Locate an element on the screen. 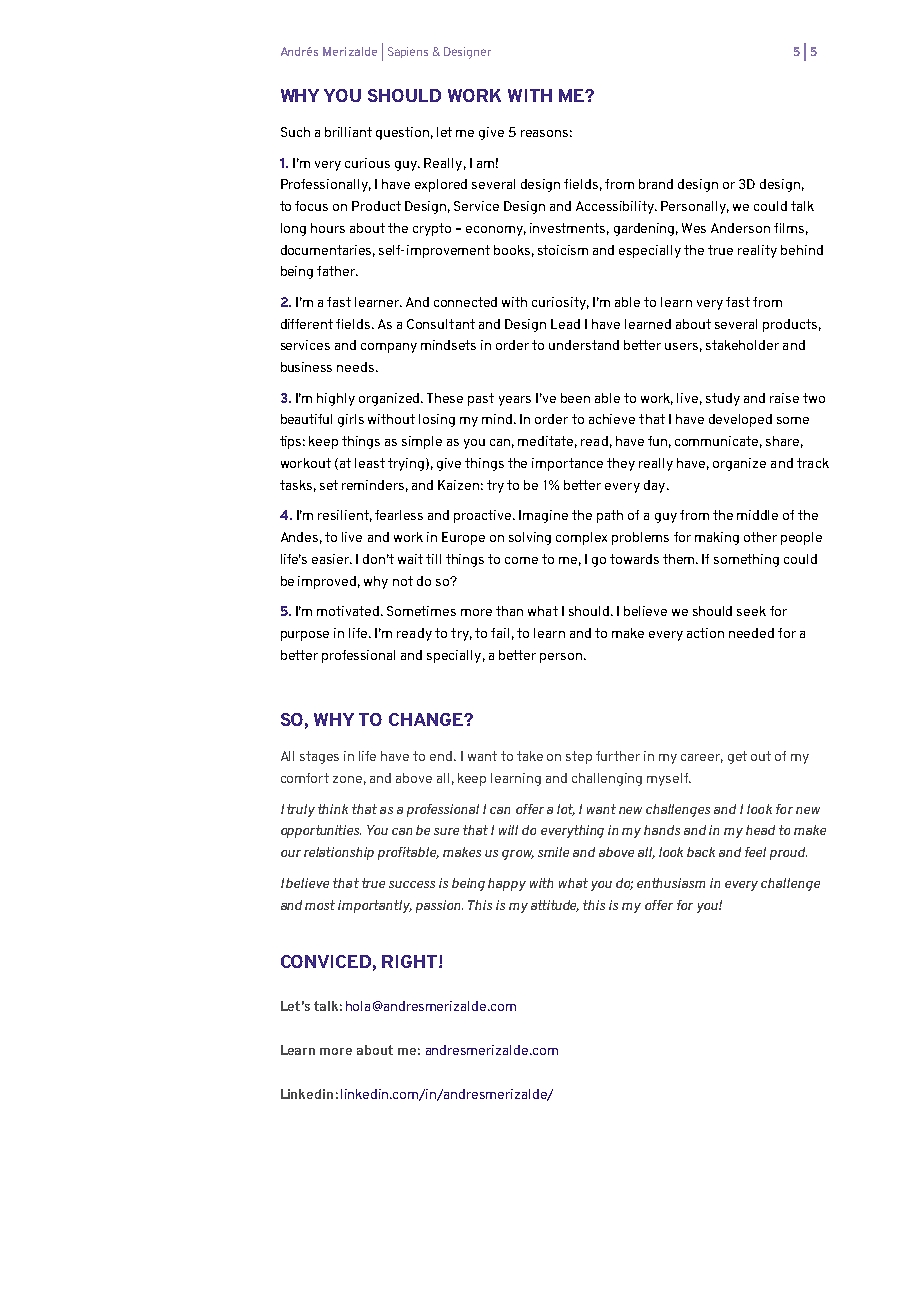 The width and height of the screenshot is (924, 1308). importantly is located at coordinates (375, 906).
